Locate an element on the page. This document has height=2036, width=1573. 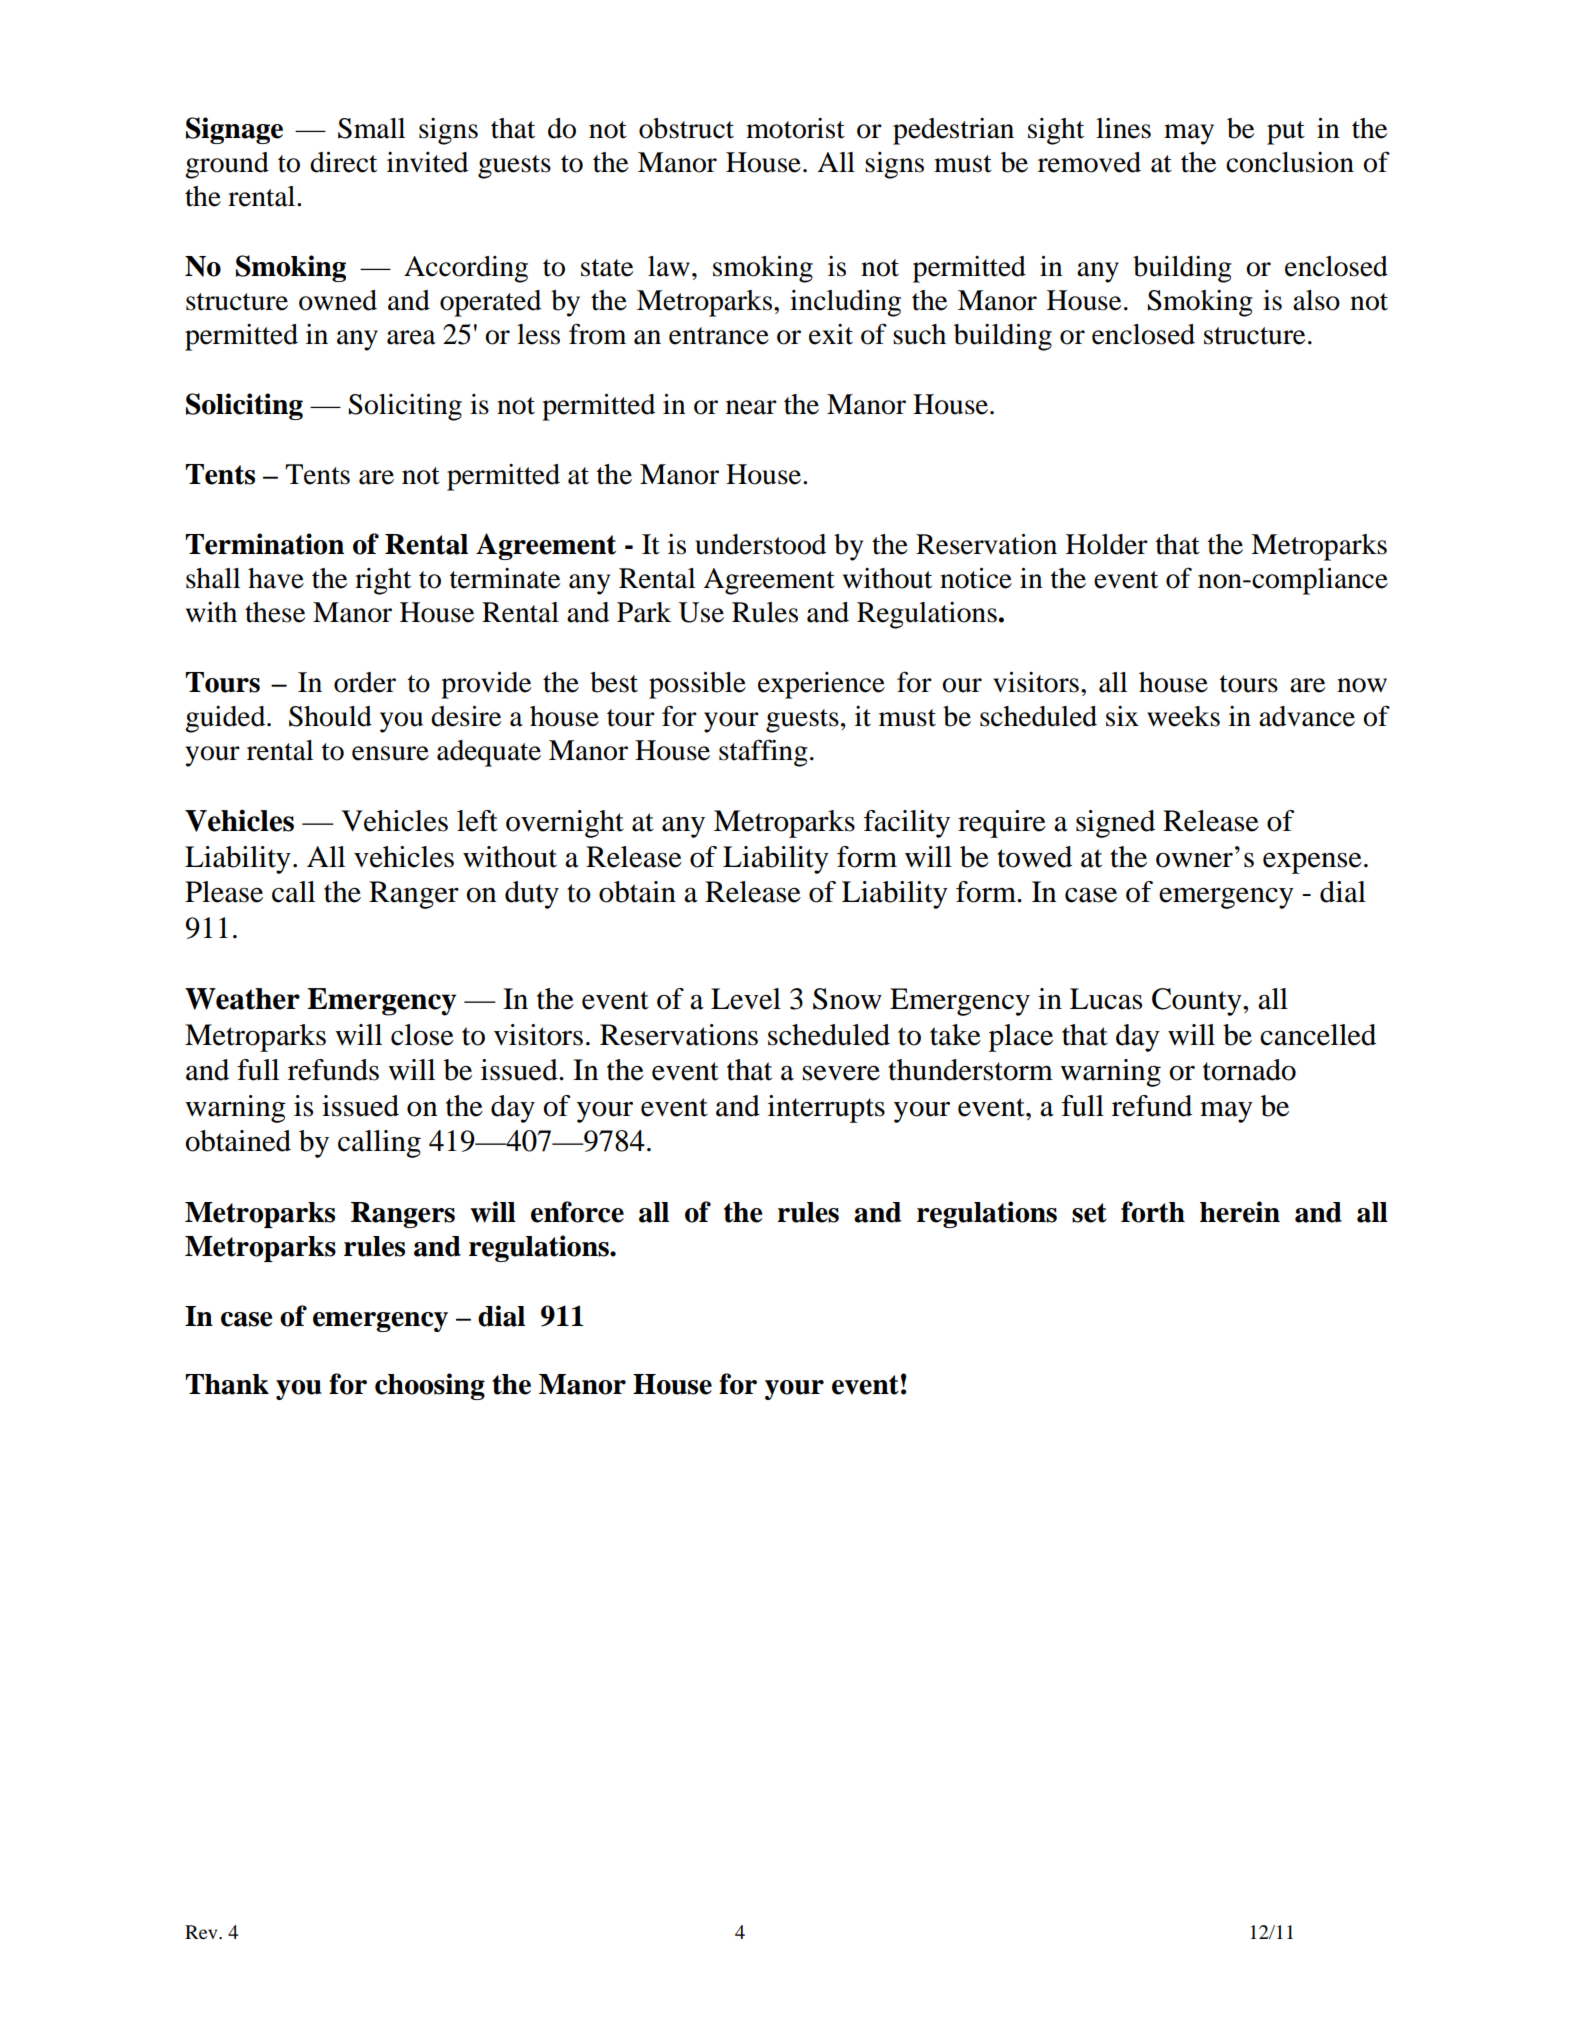
Rev is located at coordinates (202, 1932).
